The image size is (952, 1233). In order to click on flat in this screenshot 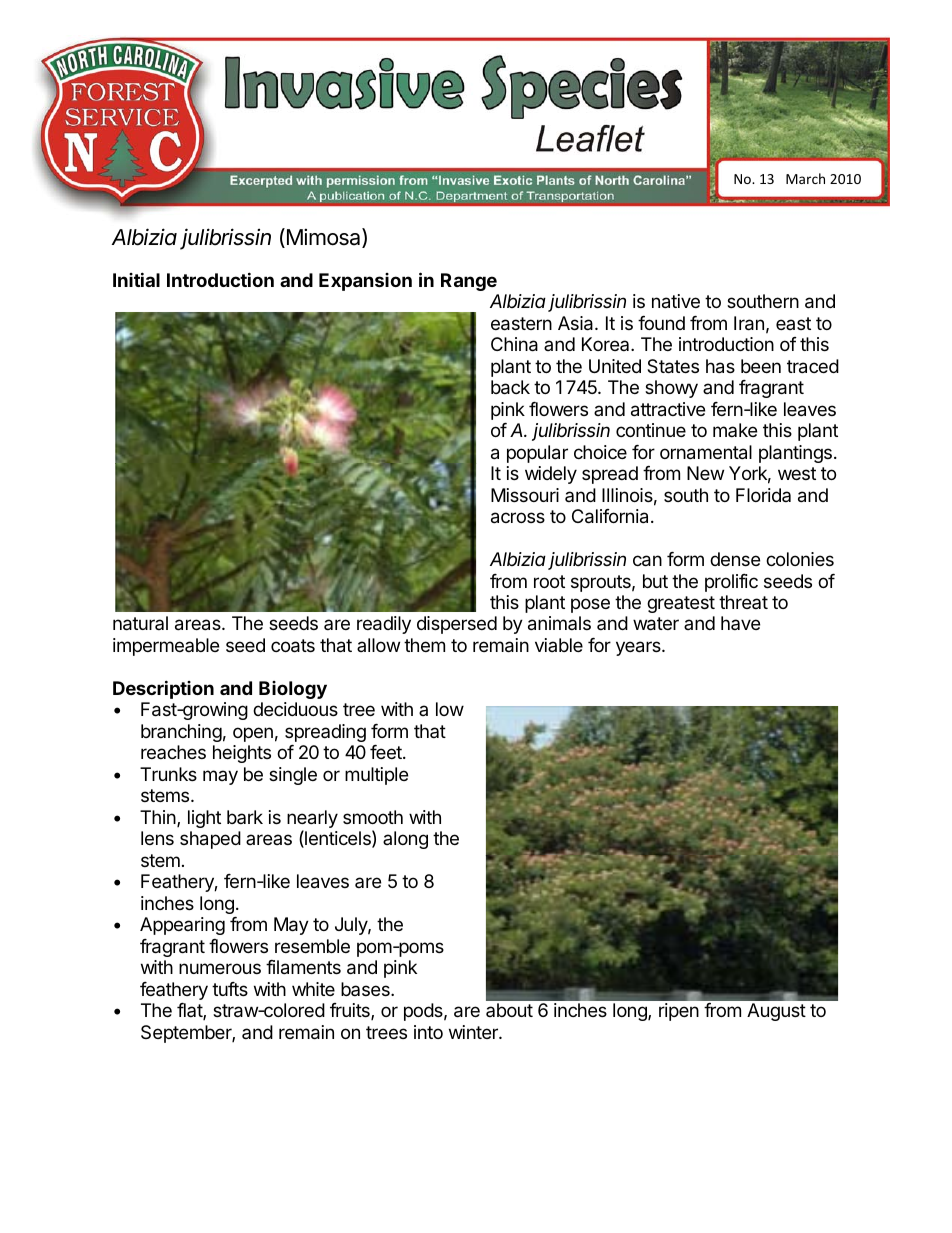, I will do `click(190, 1011)`.
